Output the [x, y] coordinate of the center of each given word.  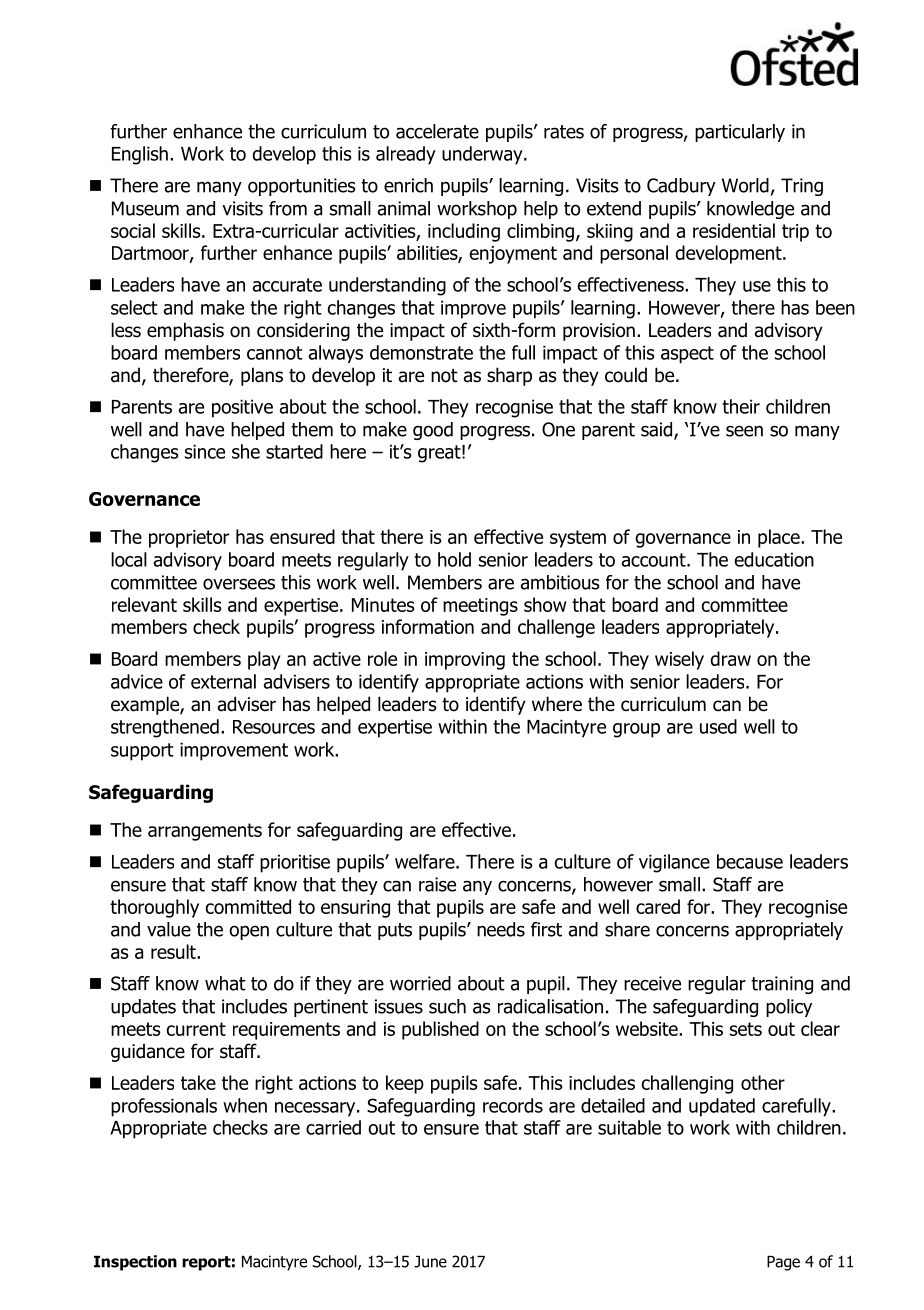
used [718, 726]
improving [465, 661]
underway [483, 155]
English [140, 155]
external [223, 681]
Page [783, 1263]
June [430, 1262]
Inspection [135, 1263]
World [745, 185]
